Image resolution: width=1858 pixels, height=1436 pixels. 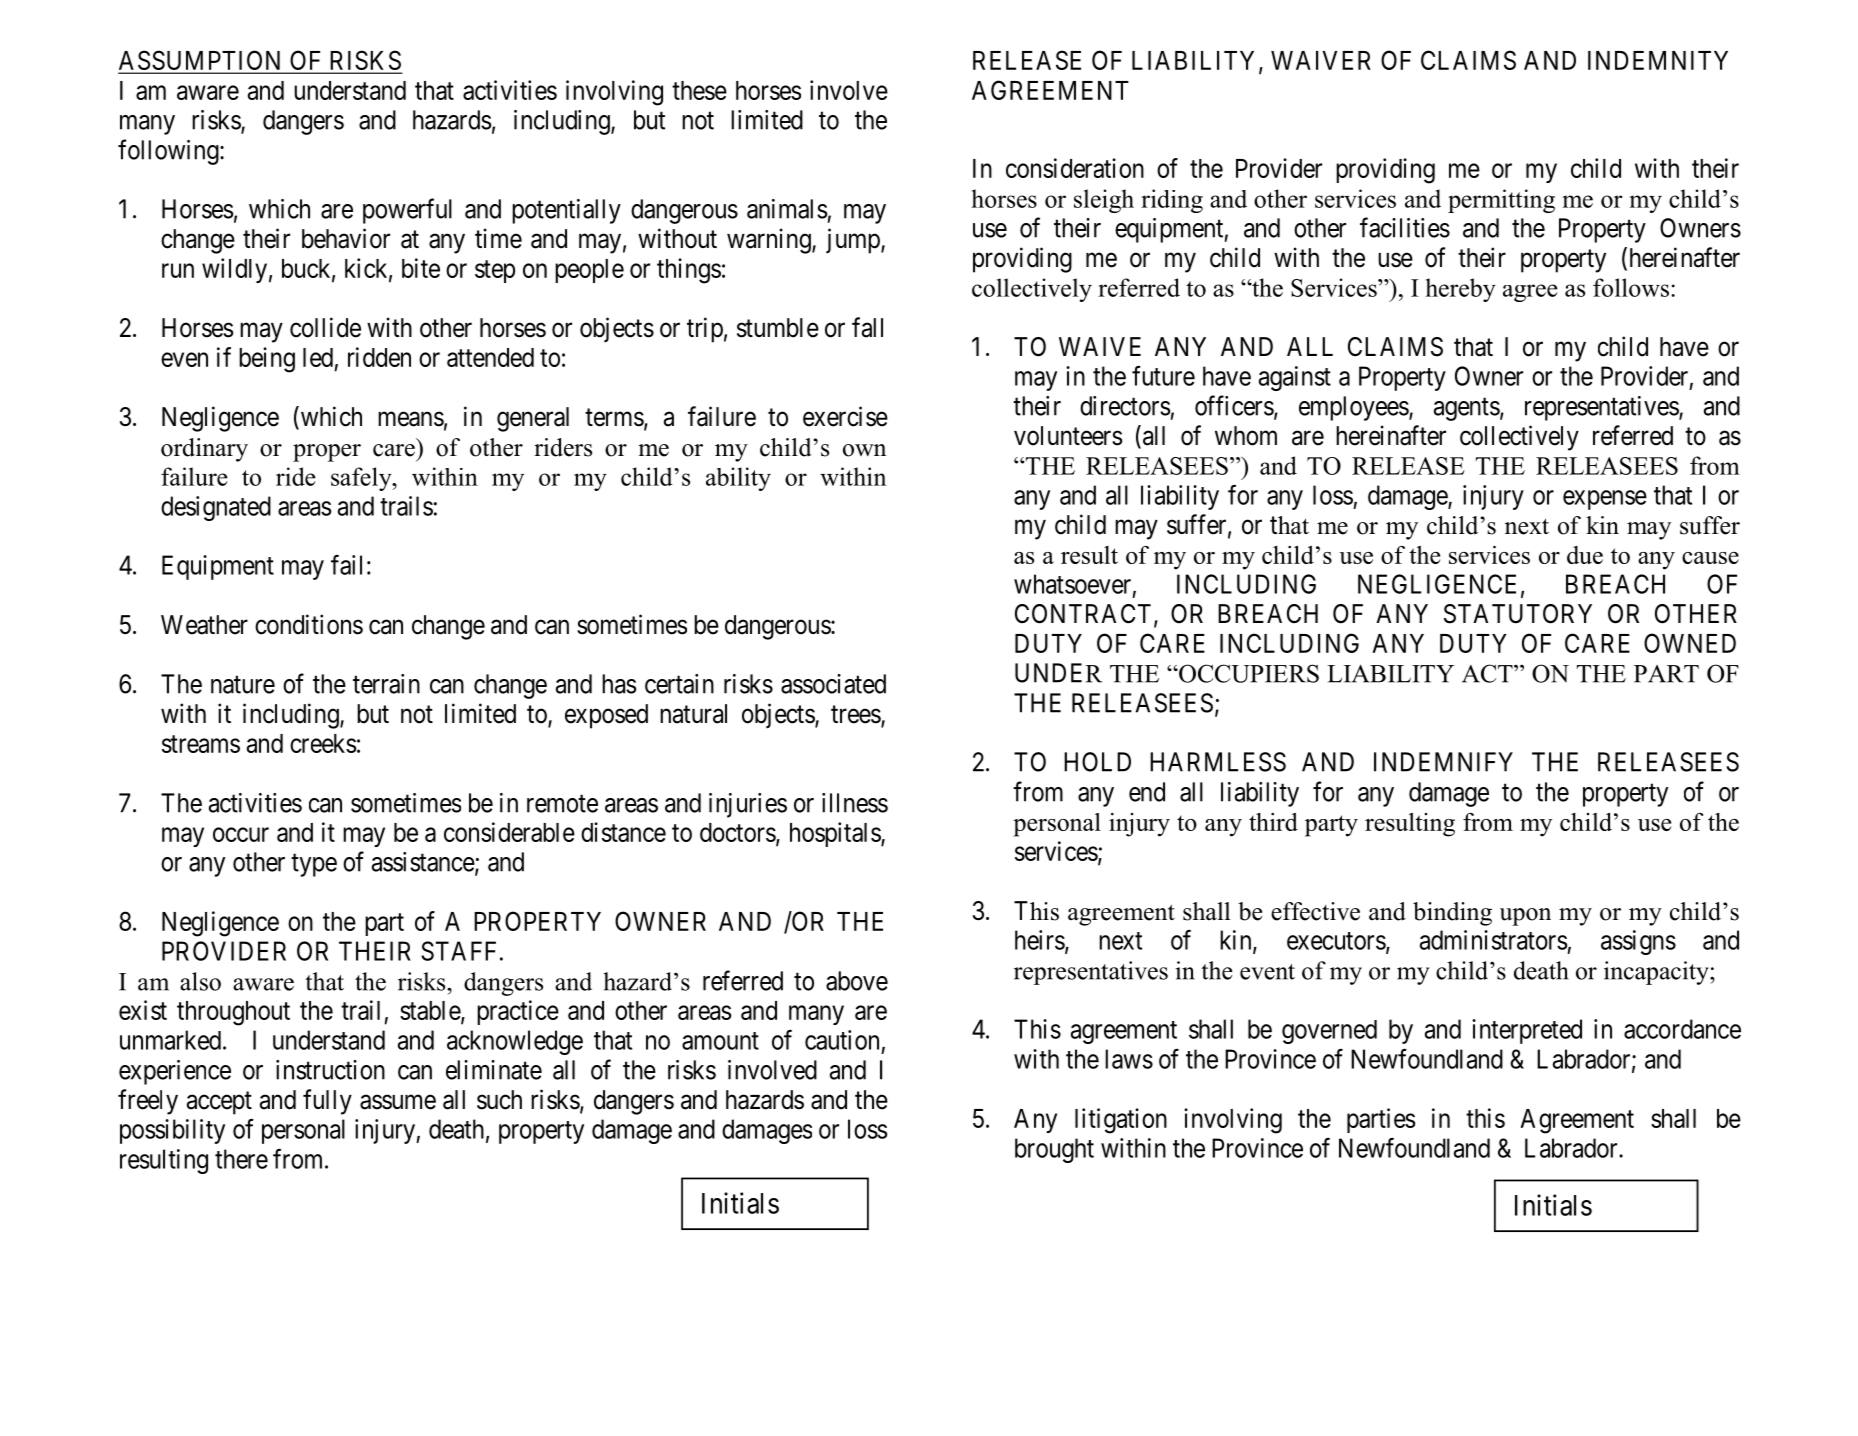 What do you see at coordinates (1658, 60) in the image?
I see `INDEMNITY` at bounding box center [1658, 60].
